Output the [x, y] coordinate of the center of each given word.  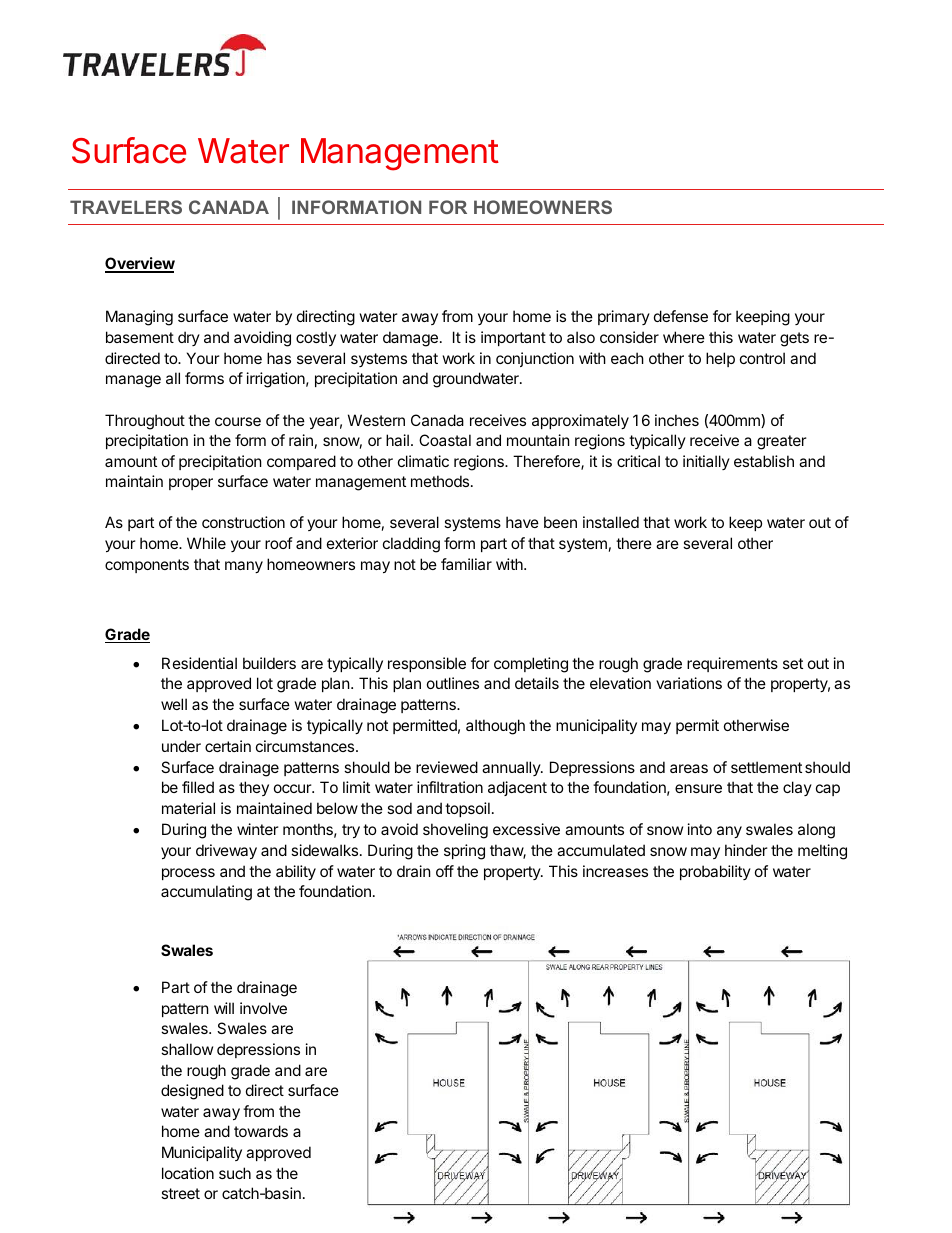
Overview [140, 265]
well [174, 704]
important [513, 338]
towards [261, 1131]
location [188, 1173]
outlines [453, 683]
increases [615, 871]
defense [681, 316]
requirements [732, 664]
